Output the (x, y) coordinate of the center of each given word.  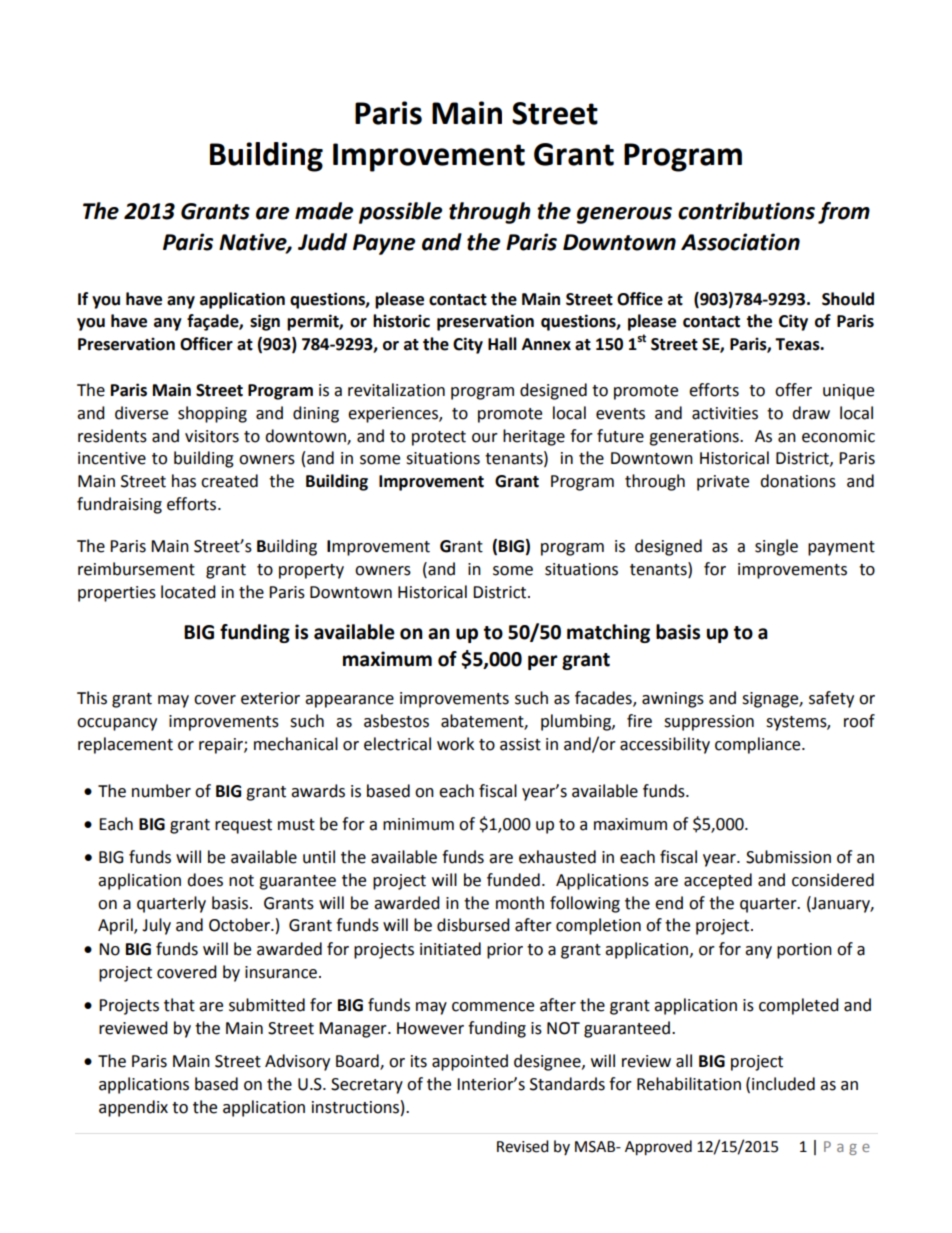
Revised (523, 1146)
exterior (270, 698)
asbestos (396, 721)
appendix (133, 1108)
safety (831, 699)
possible (400, 213)
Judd (322, 242)
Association (740, 242)
